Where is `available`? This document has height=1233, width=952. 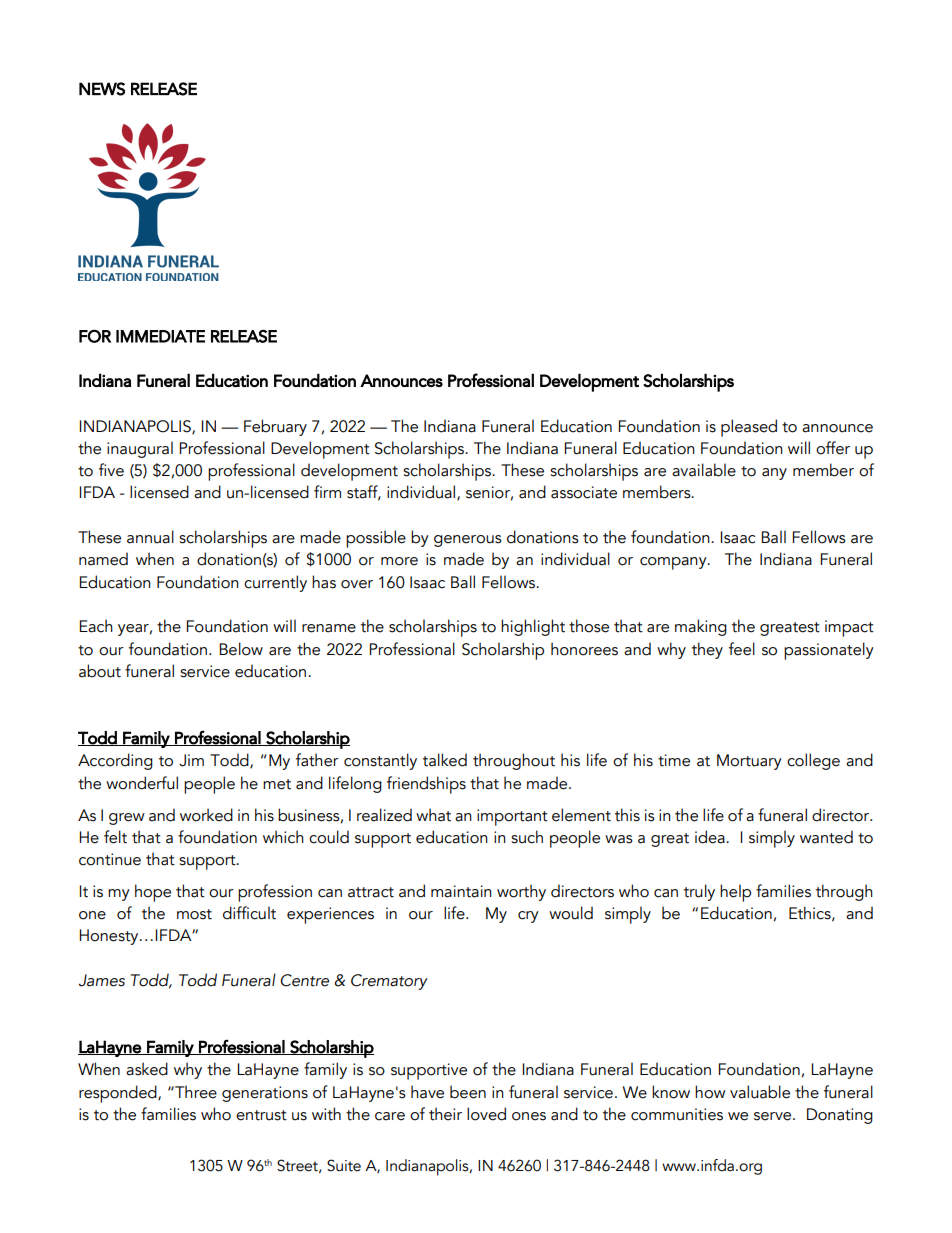 available is located at coordinates (704, 470).
